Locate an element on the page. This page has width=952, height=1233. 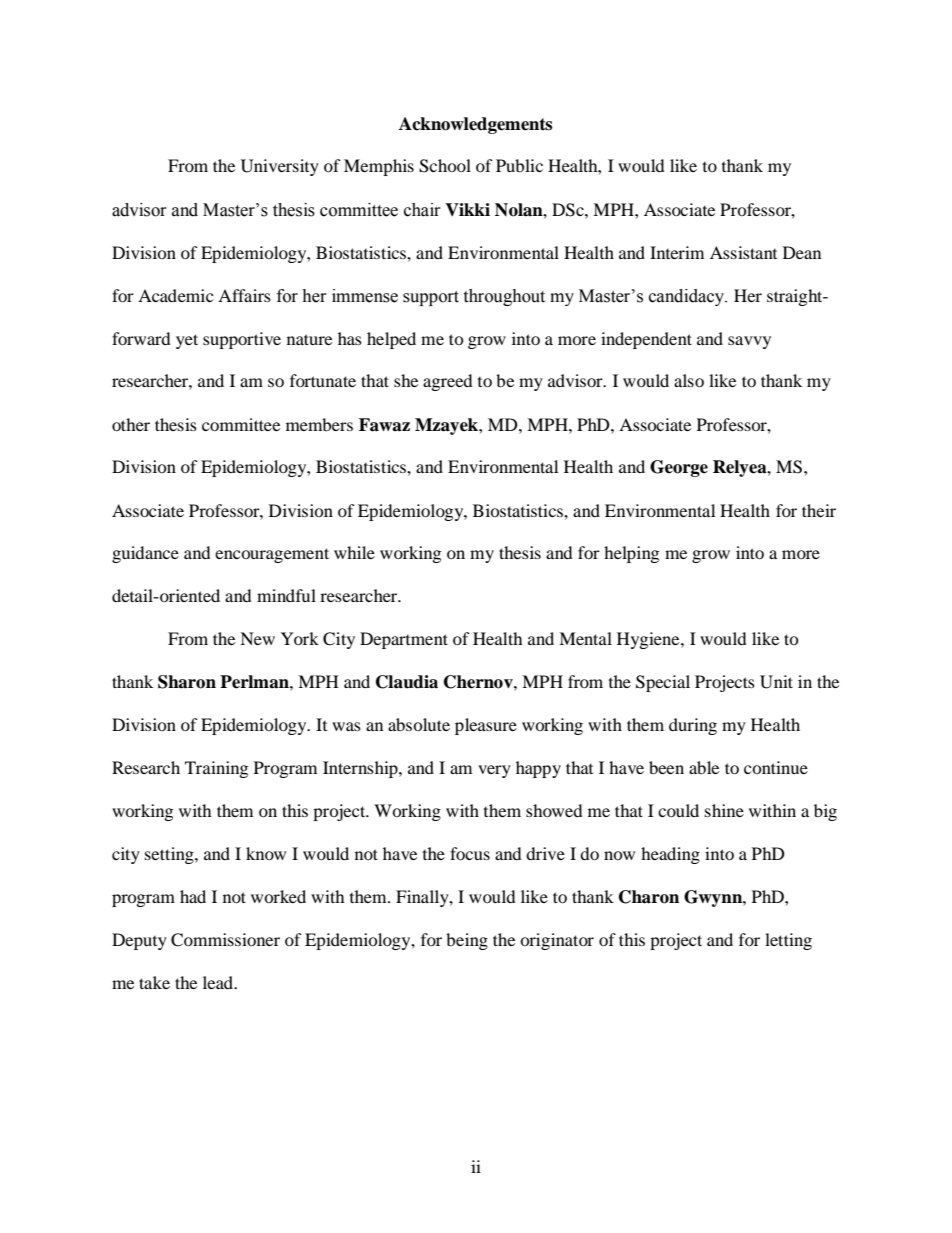
Commissioner is located at coordinates (225, 940).
